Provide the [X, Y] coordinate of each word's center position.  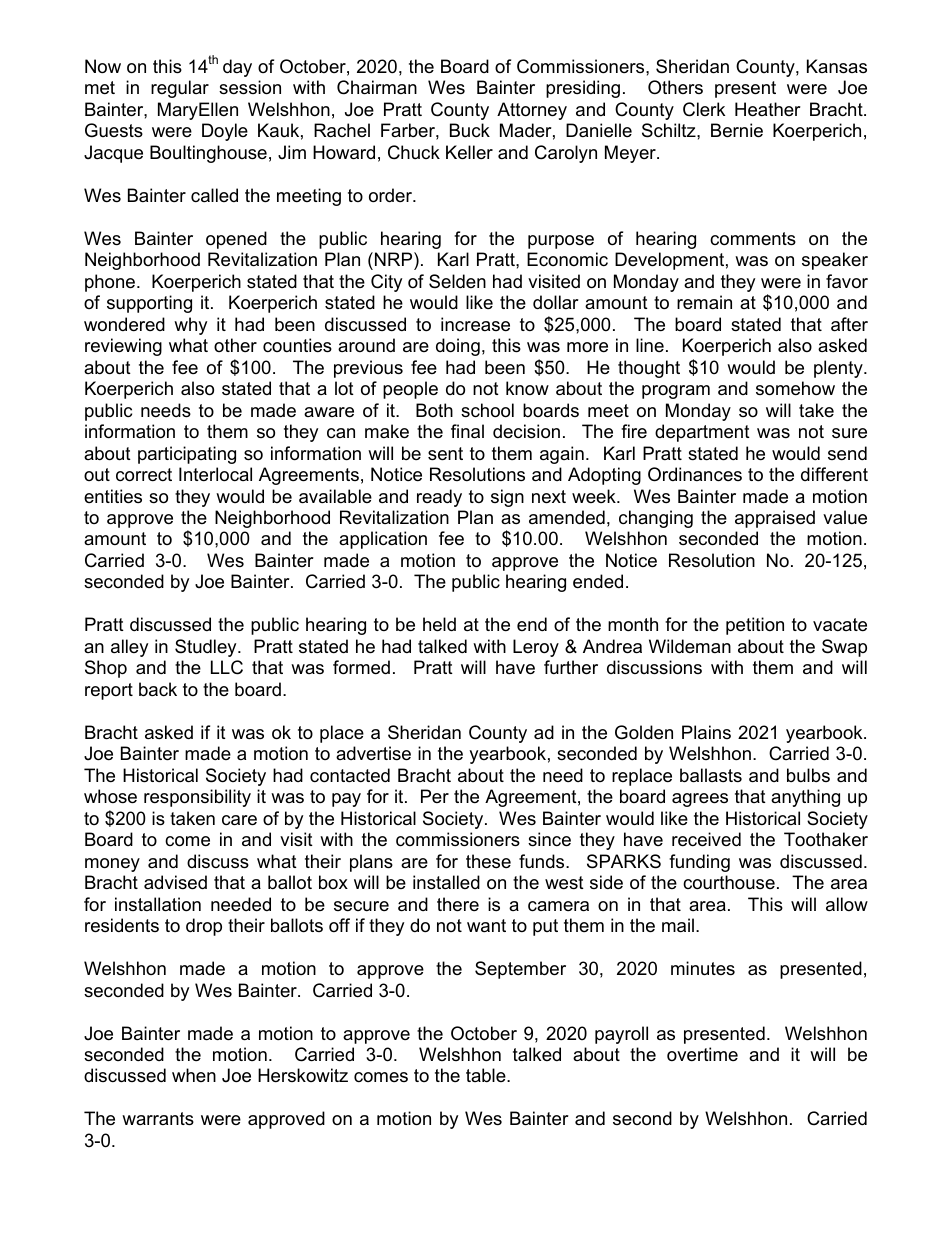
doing [458, 347]
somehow [795, 388]
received [706, 839]
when [194, 1075]
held [439, 624]
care [239, 820]
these [488, 861]
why [190, 326]
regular [180, 89]
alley [129, 648]
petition [755, 626]
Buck [470, 130]
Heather [768, 109]
